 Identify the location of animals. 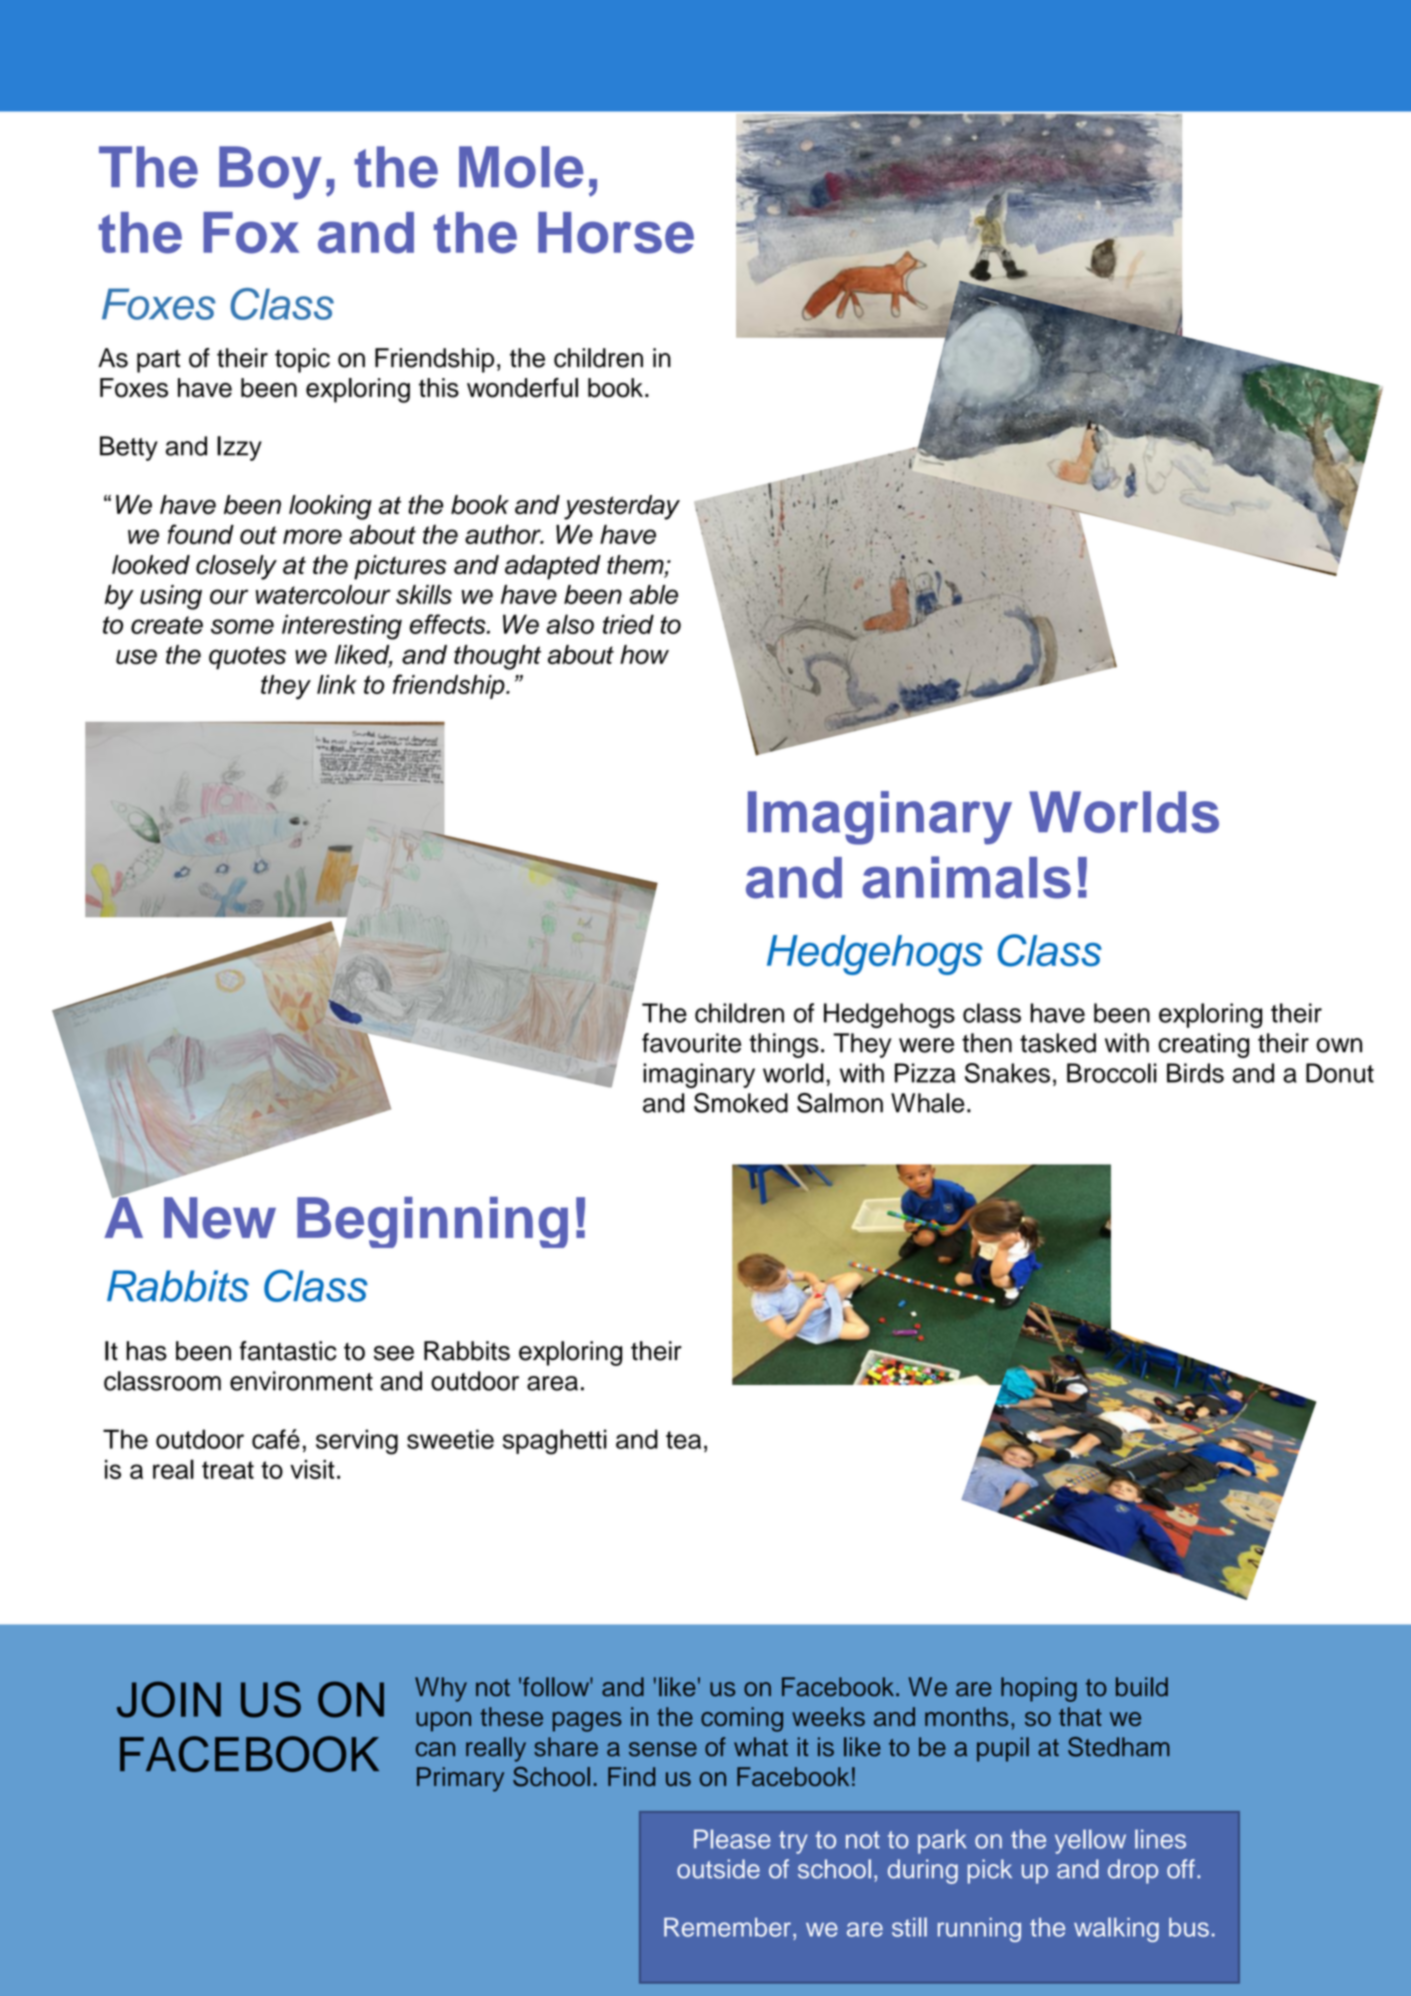
(966, 877).
